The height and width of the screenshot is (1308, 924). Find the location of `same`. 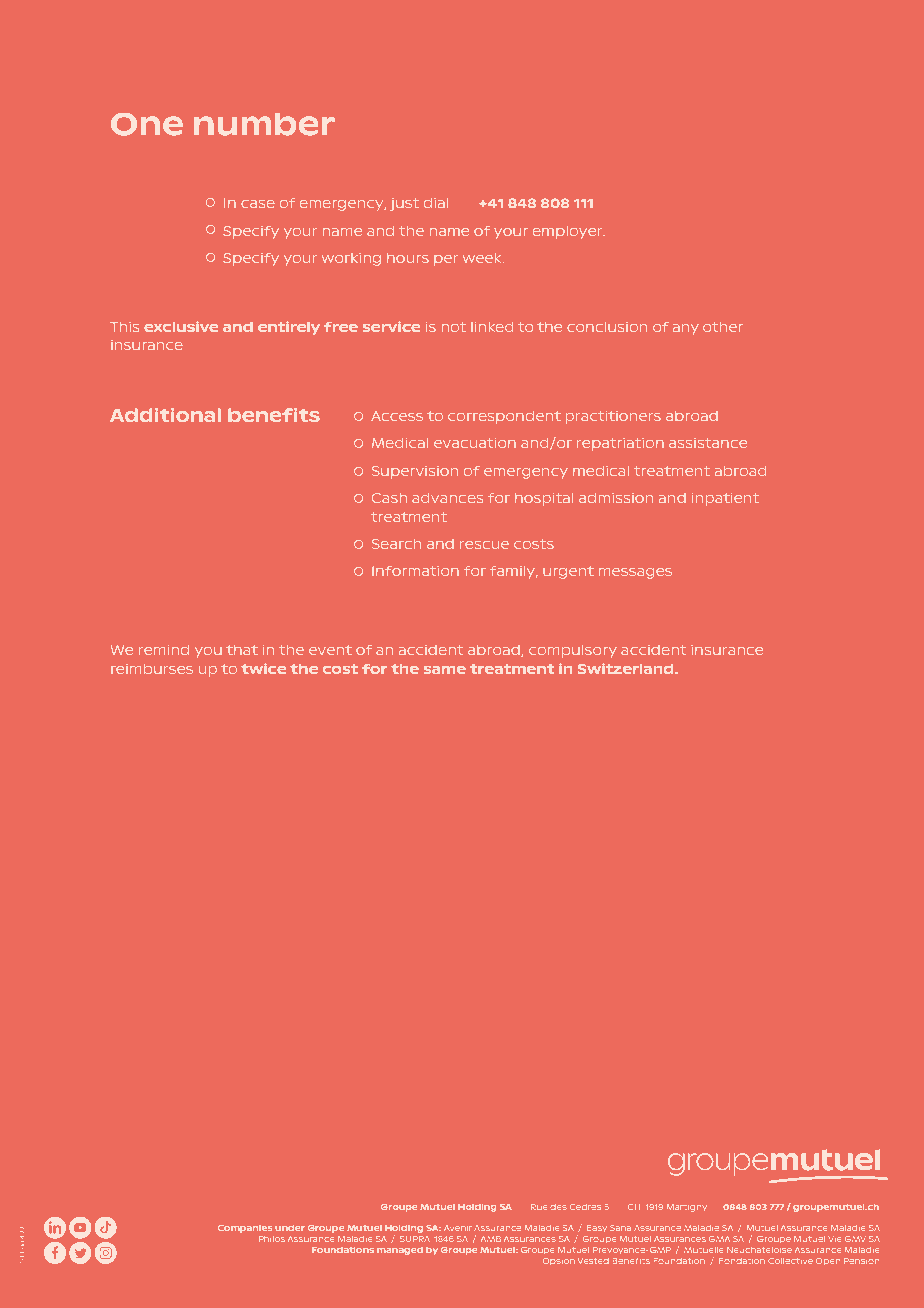

same is located at coordinates (445, 670).
